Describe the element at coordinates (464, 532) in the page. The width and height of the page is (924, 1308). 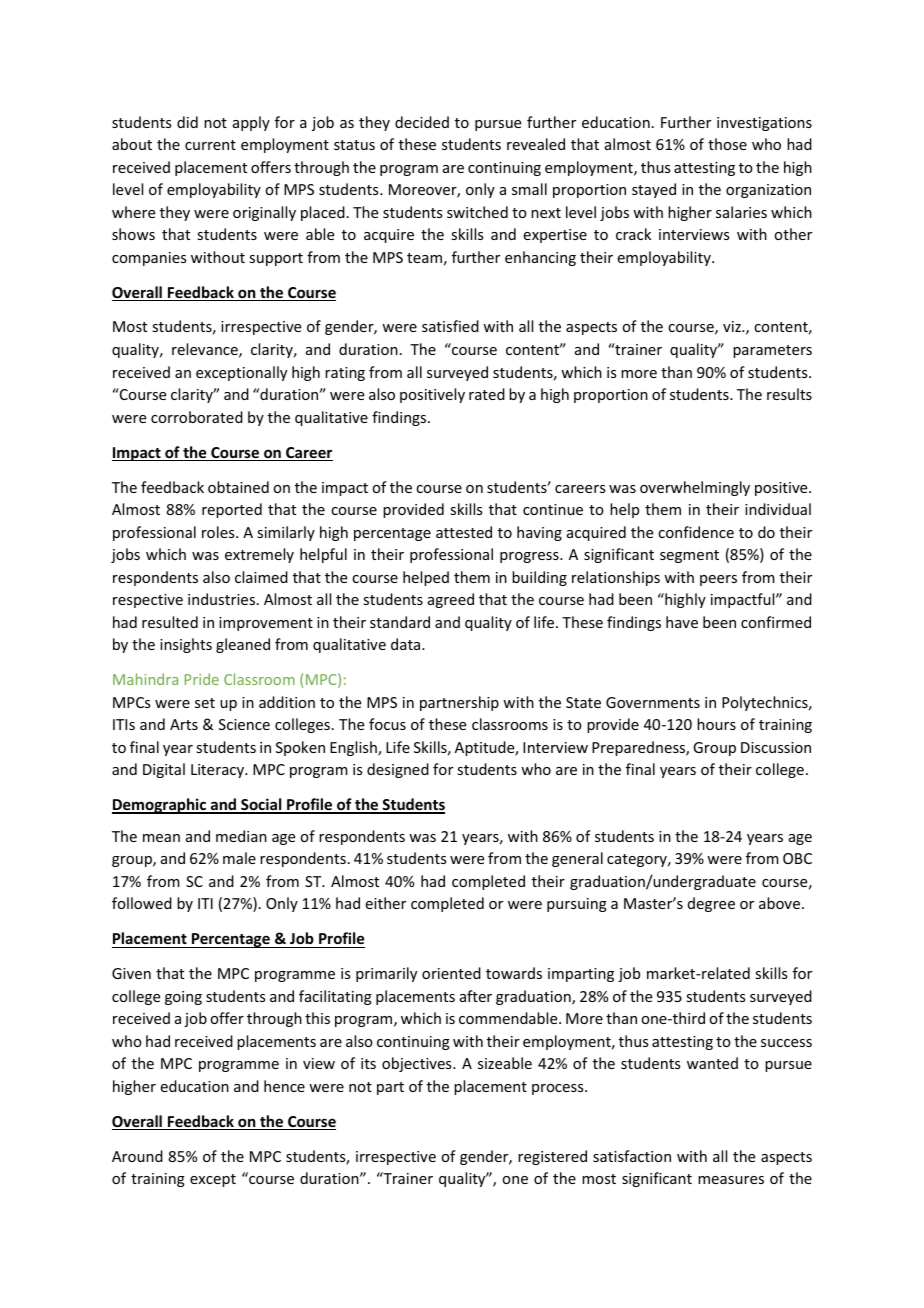
I see `attested` at that location.
